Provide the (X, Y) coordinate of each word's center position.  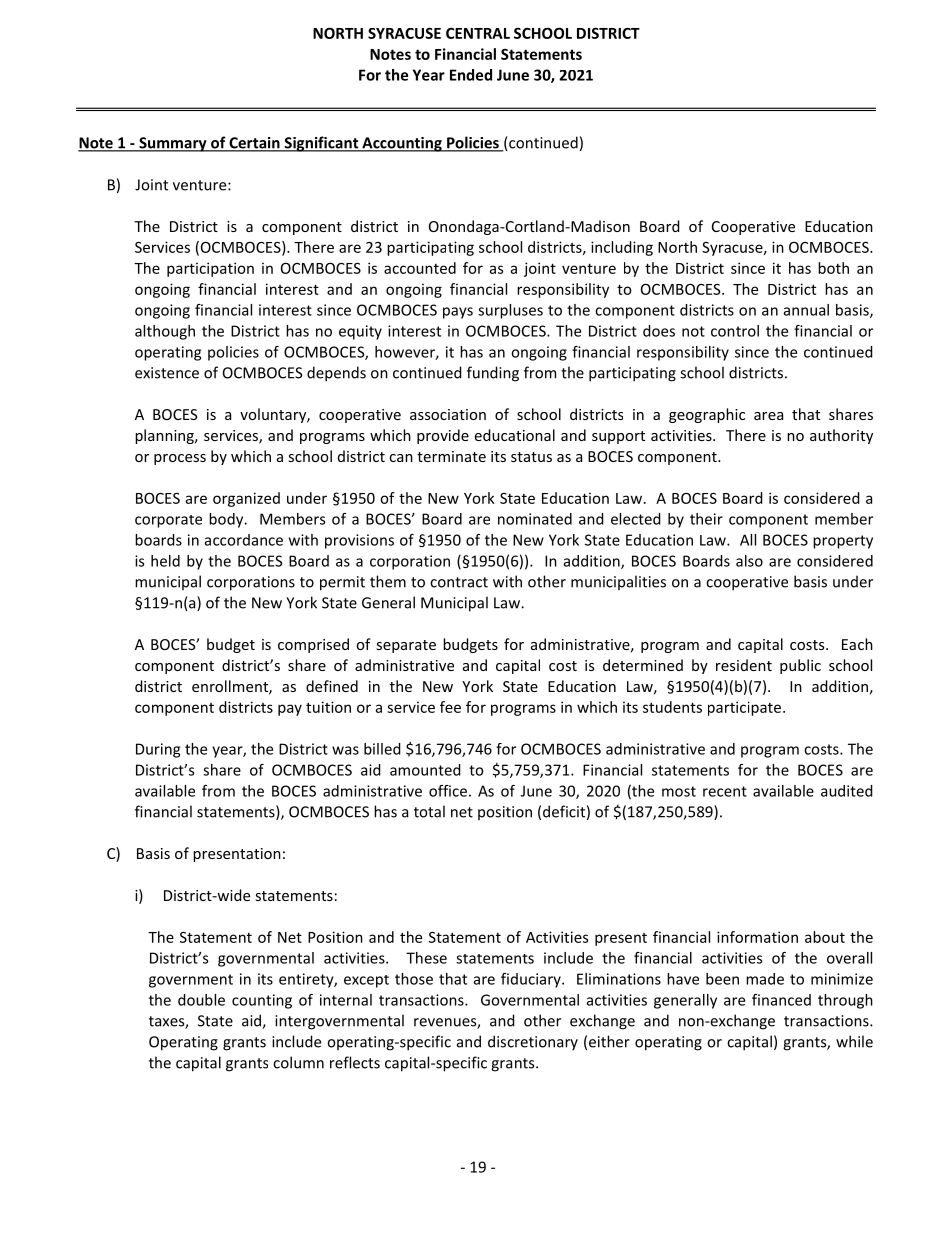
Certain (254, 144)
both (833, 268)
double (201, 1000)
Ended (471, 75)
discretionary (533, 1043)
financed (781, 1000)
